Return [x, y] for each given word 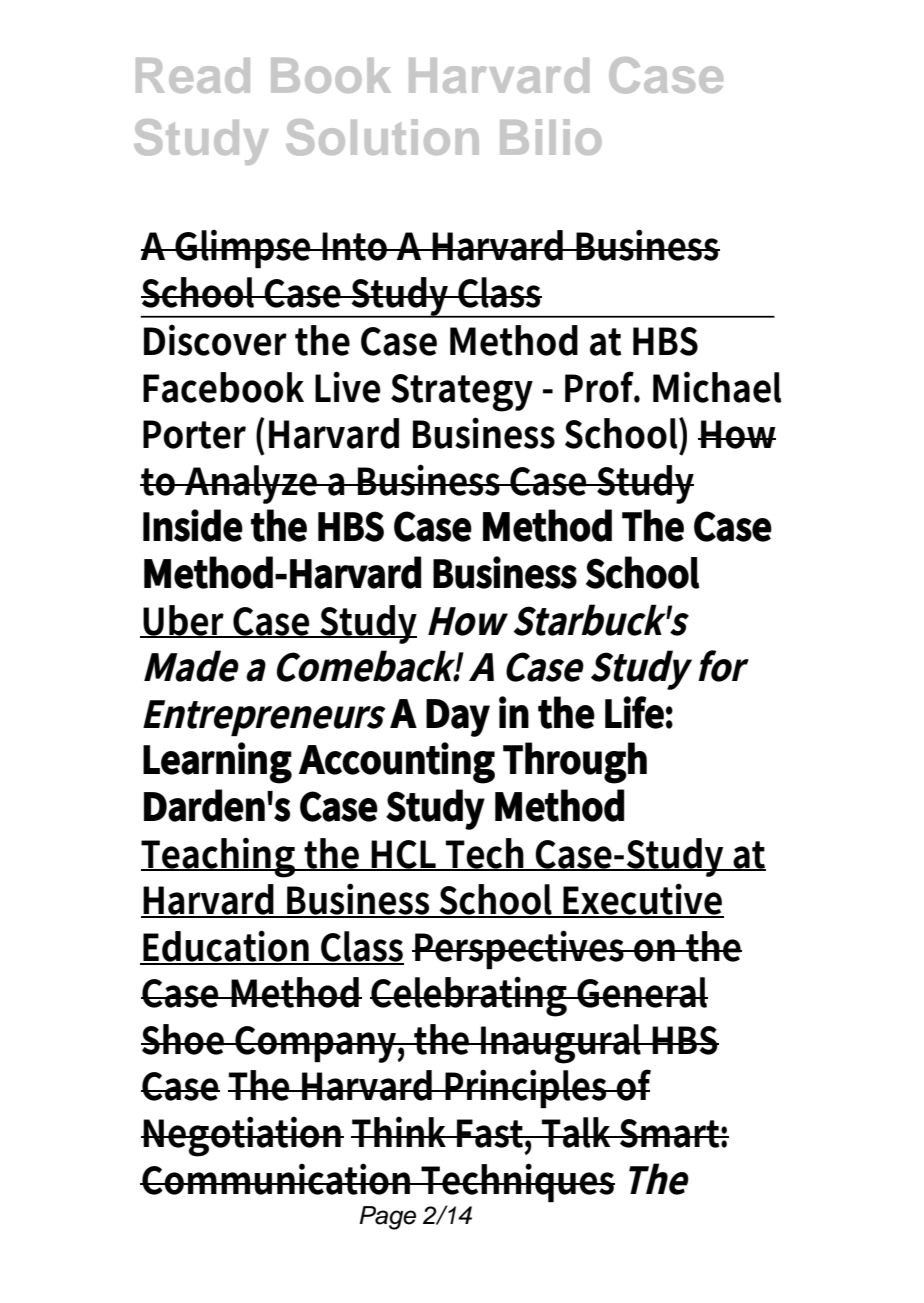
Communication [277, 1179]
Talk [578, 1132]
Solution [382, 137]
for [723, 666]
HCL [405, 855]
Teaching [219, 857]
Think [401, 1131]
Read [193, 75]
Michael [717, 387]
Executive [643, 900]
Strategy [462, 393]
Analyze [251, 484]
